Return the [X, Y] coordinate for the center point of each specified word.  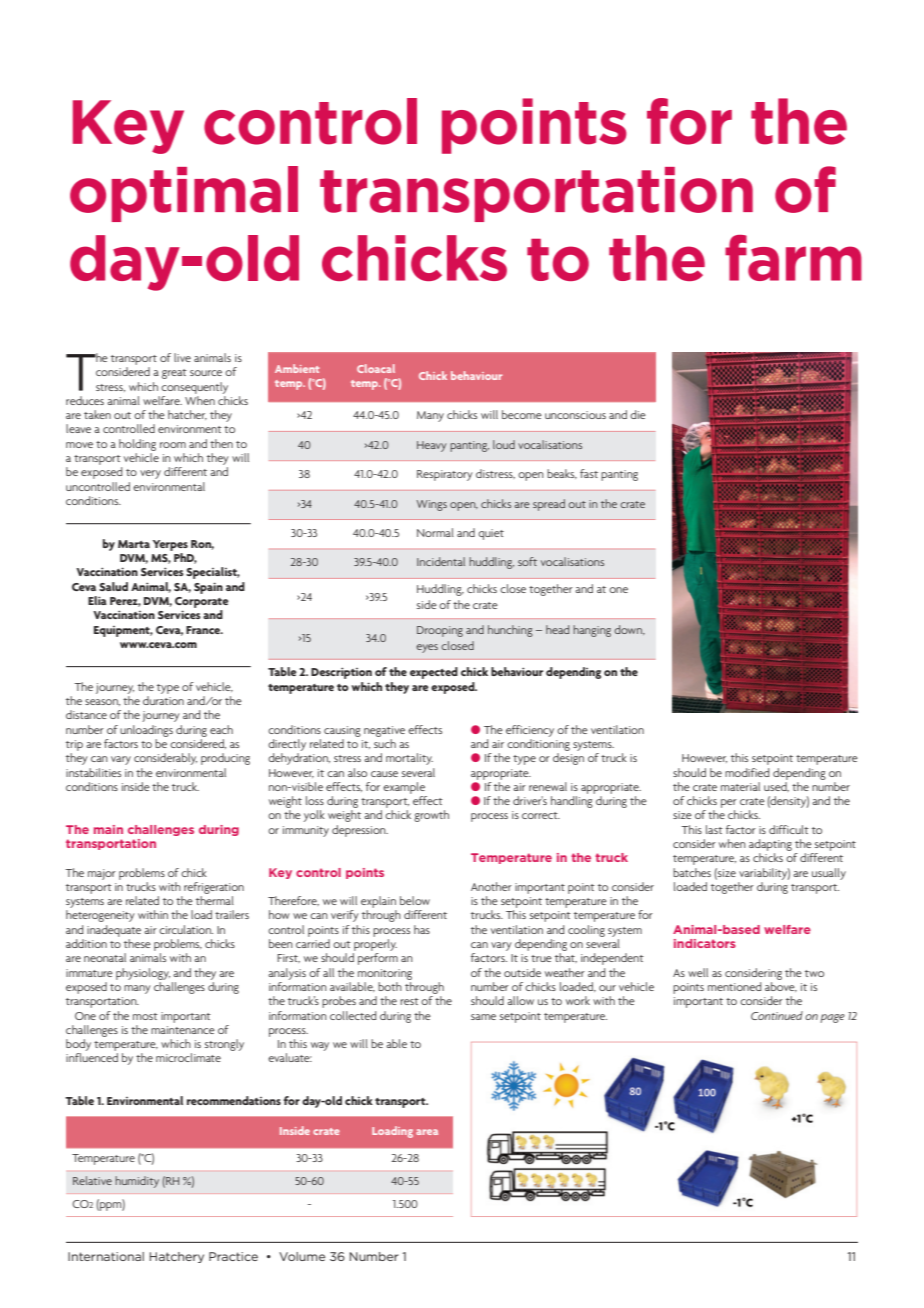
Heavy [431, 446]
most [145, 1016]
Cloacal [376, 368]
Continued [777, 1015]
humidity [137, 1182]
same [483, 1017]
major [102, 874]
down [629, 630]
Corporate [202, 602]
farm [793, 258]
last [714, 829]
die [638, 414]
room [173, 445]
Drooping [440, 631]
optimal [184, 194]
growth [431, 816]
